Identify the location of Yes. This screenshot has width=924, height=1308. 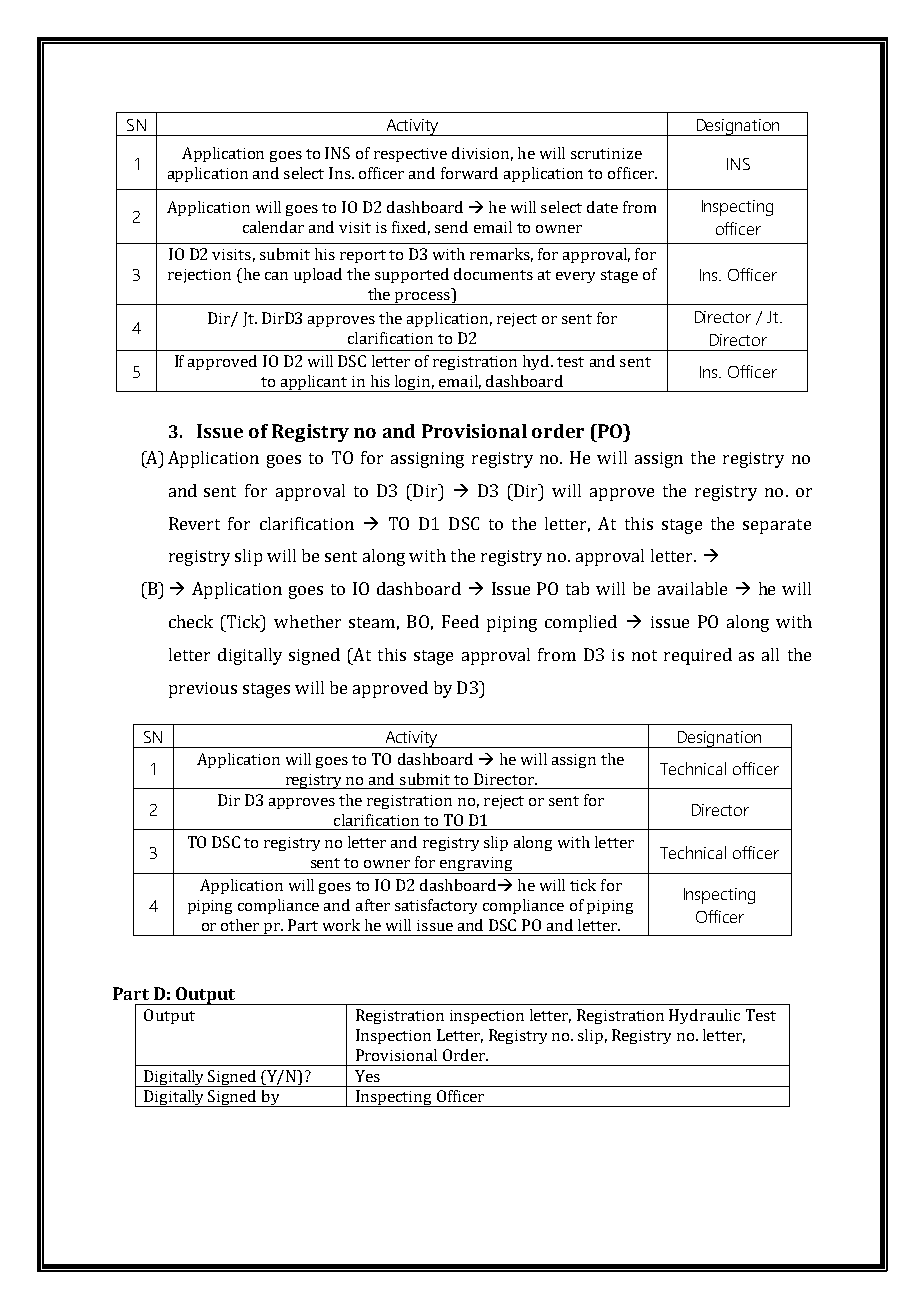
(367, 1076).
